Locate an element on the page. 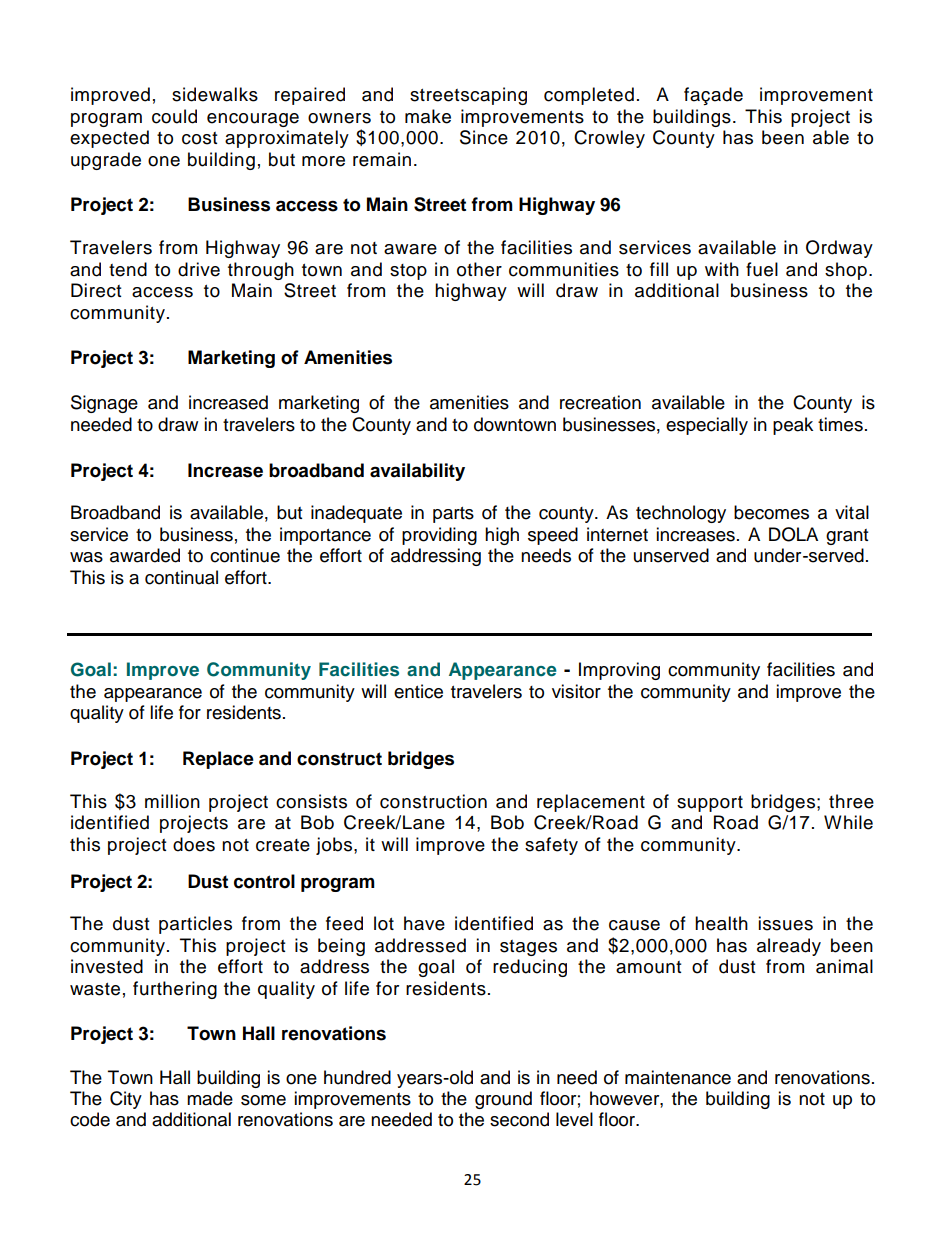  support is located at coordinates (710, 804).
